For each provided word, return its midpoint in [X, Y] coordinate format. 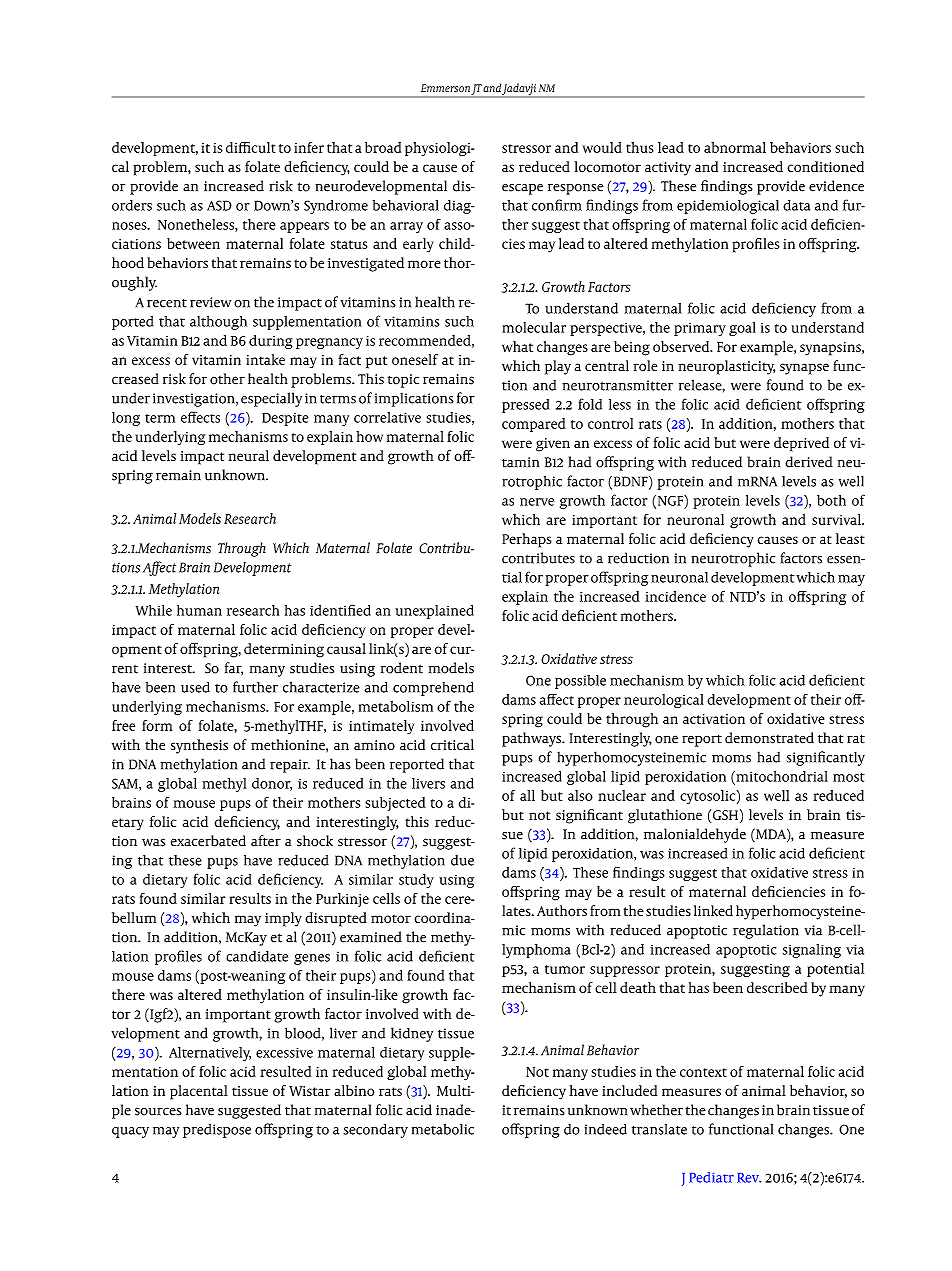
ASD [219, 205]
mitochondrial [781, 777]
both [831, 500]
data [796, 205]
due [462, 860]
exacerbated [208, 841]
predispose [217, 1131]
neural [248, 455]
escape [522, 189]
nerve [537, 502]
